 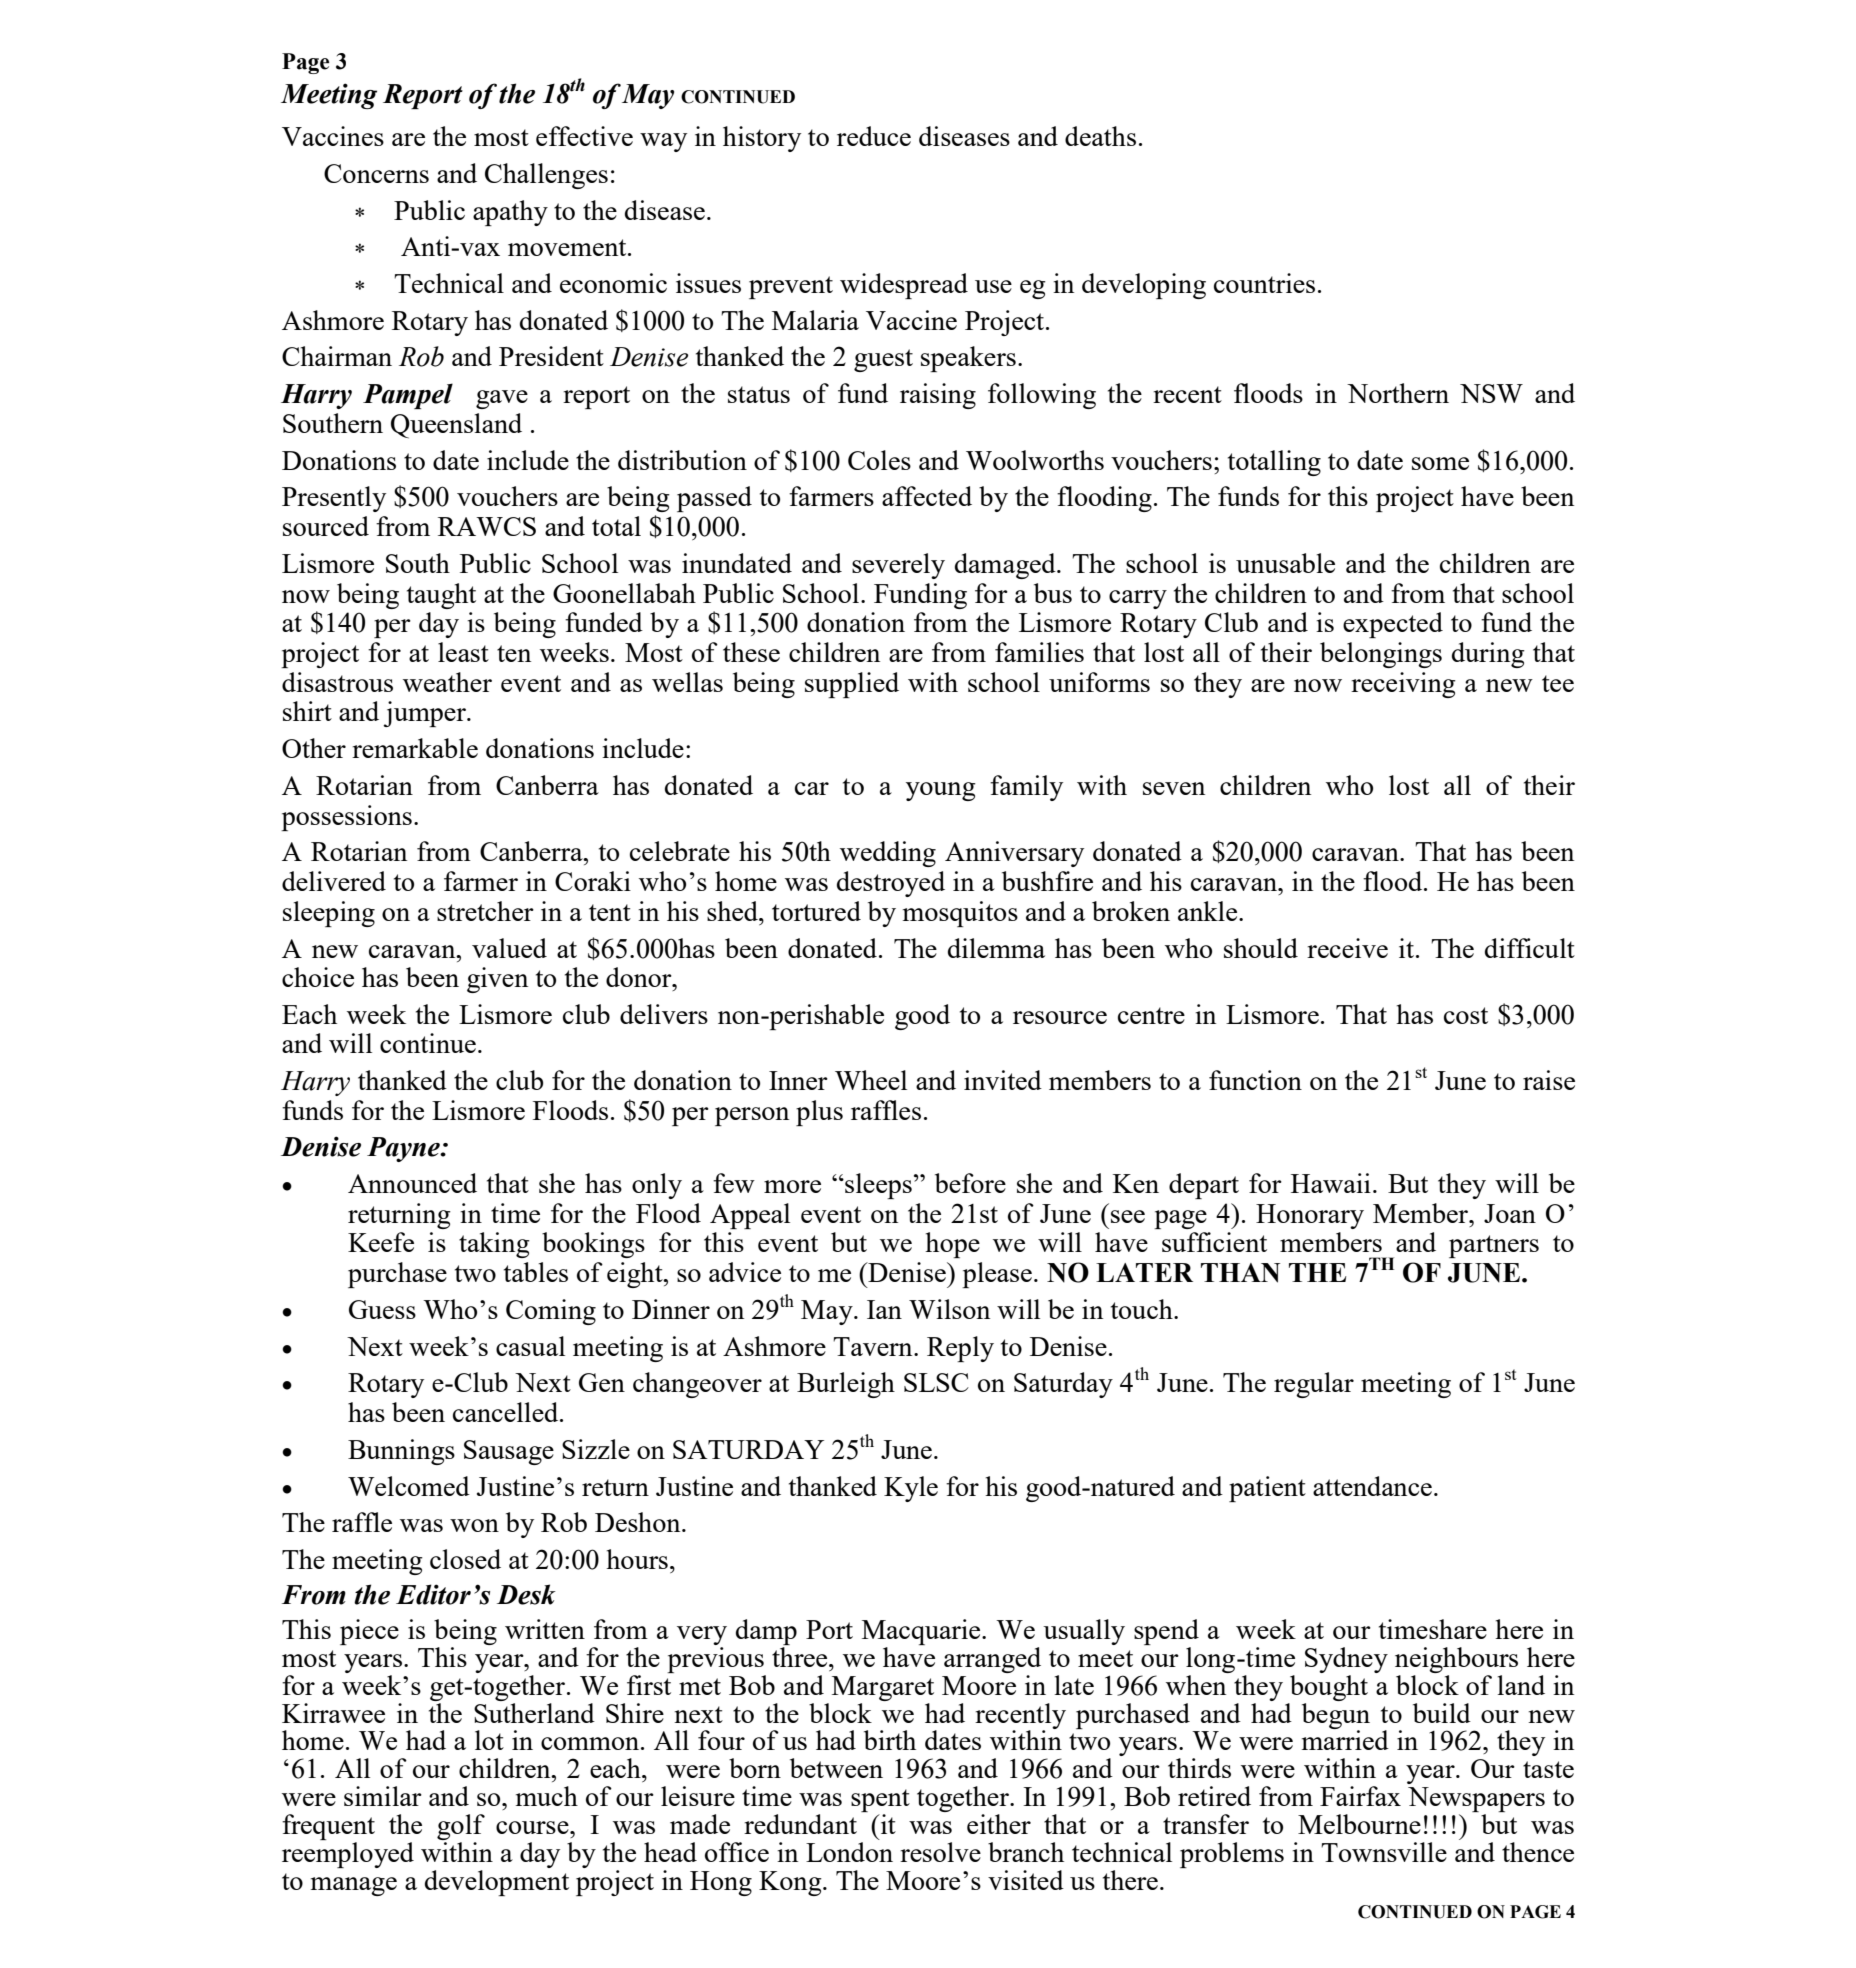 I want to click on resolve, so click(x=940, y=1852).
